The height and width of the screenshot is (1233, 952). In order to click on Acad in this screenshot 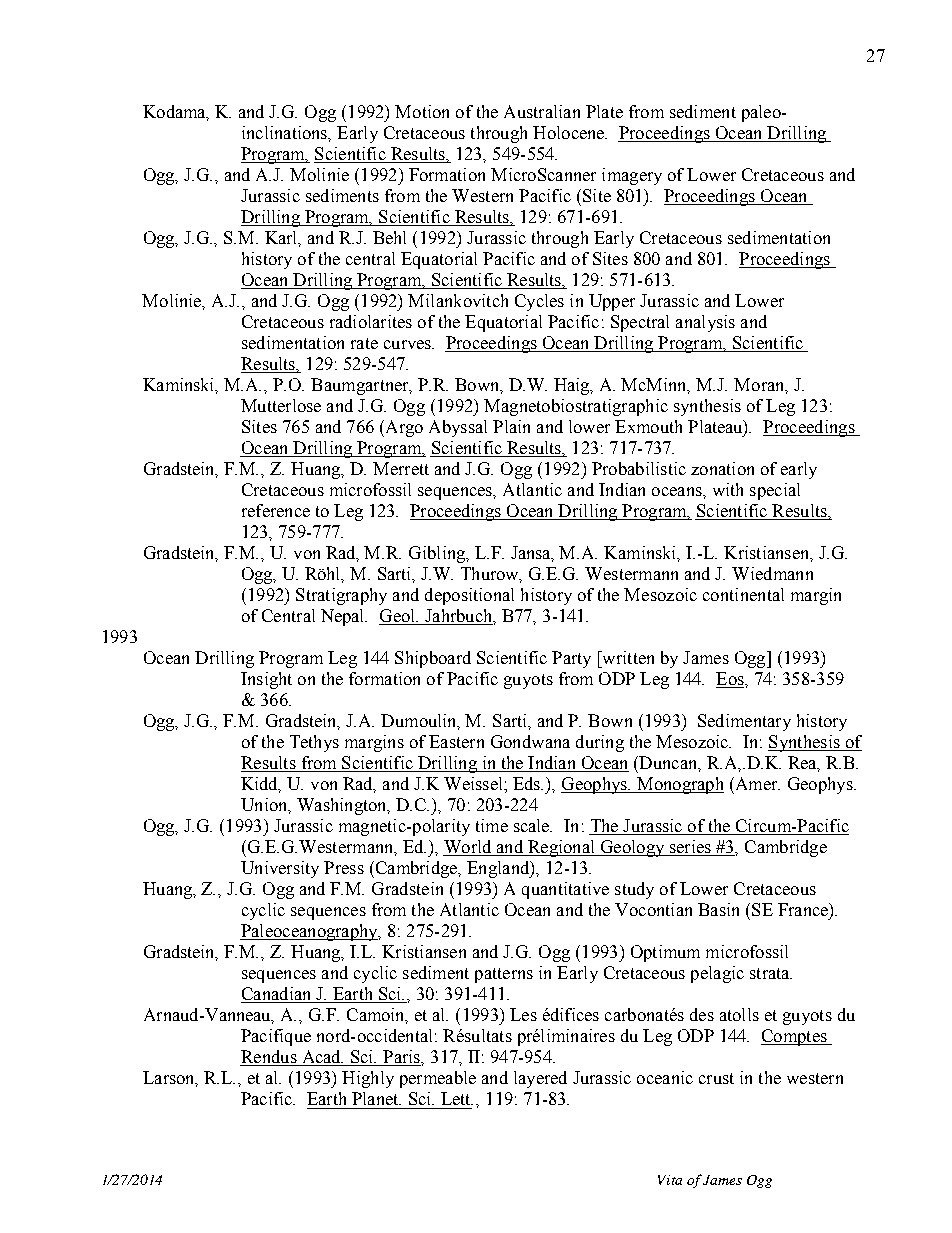, I will do `click(321, 1058)`.
